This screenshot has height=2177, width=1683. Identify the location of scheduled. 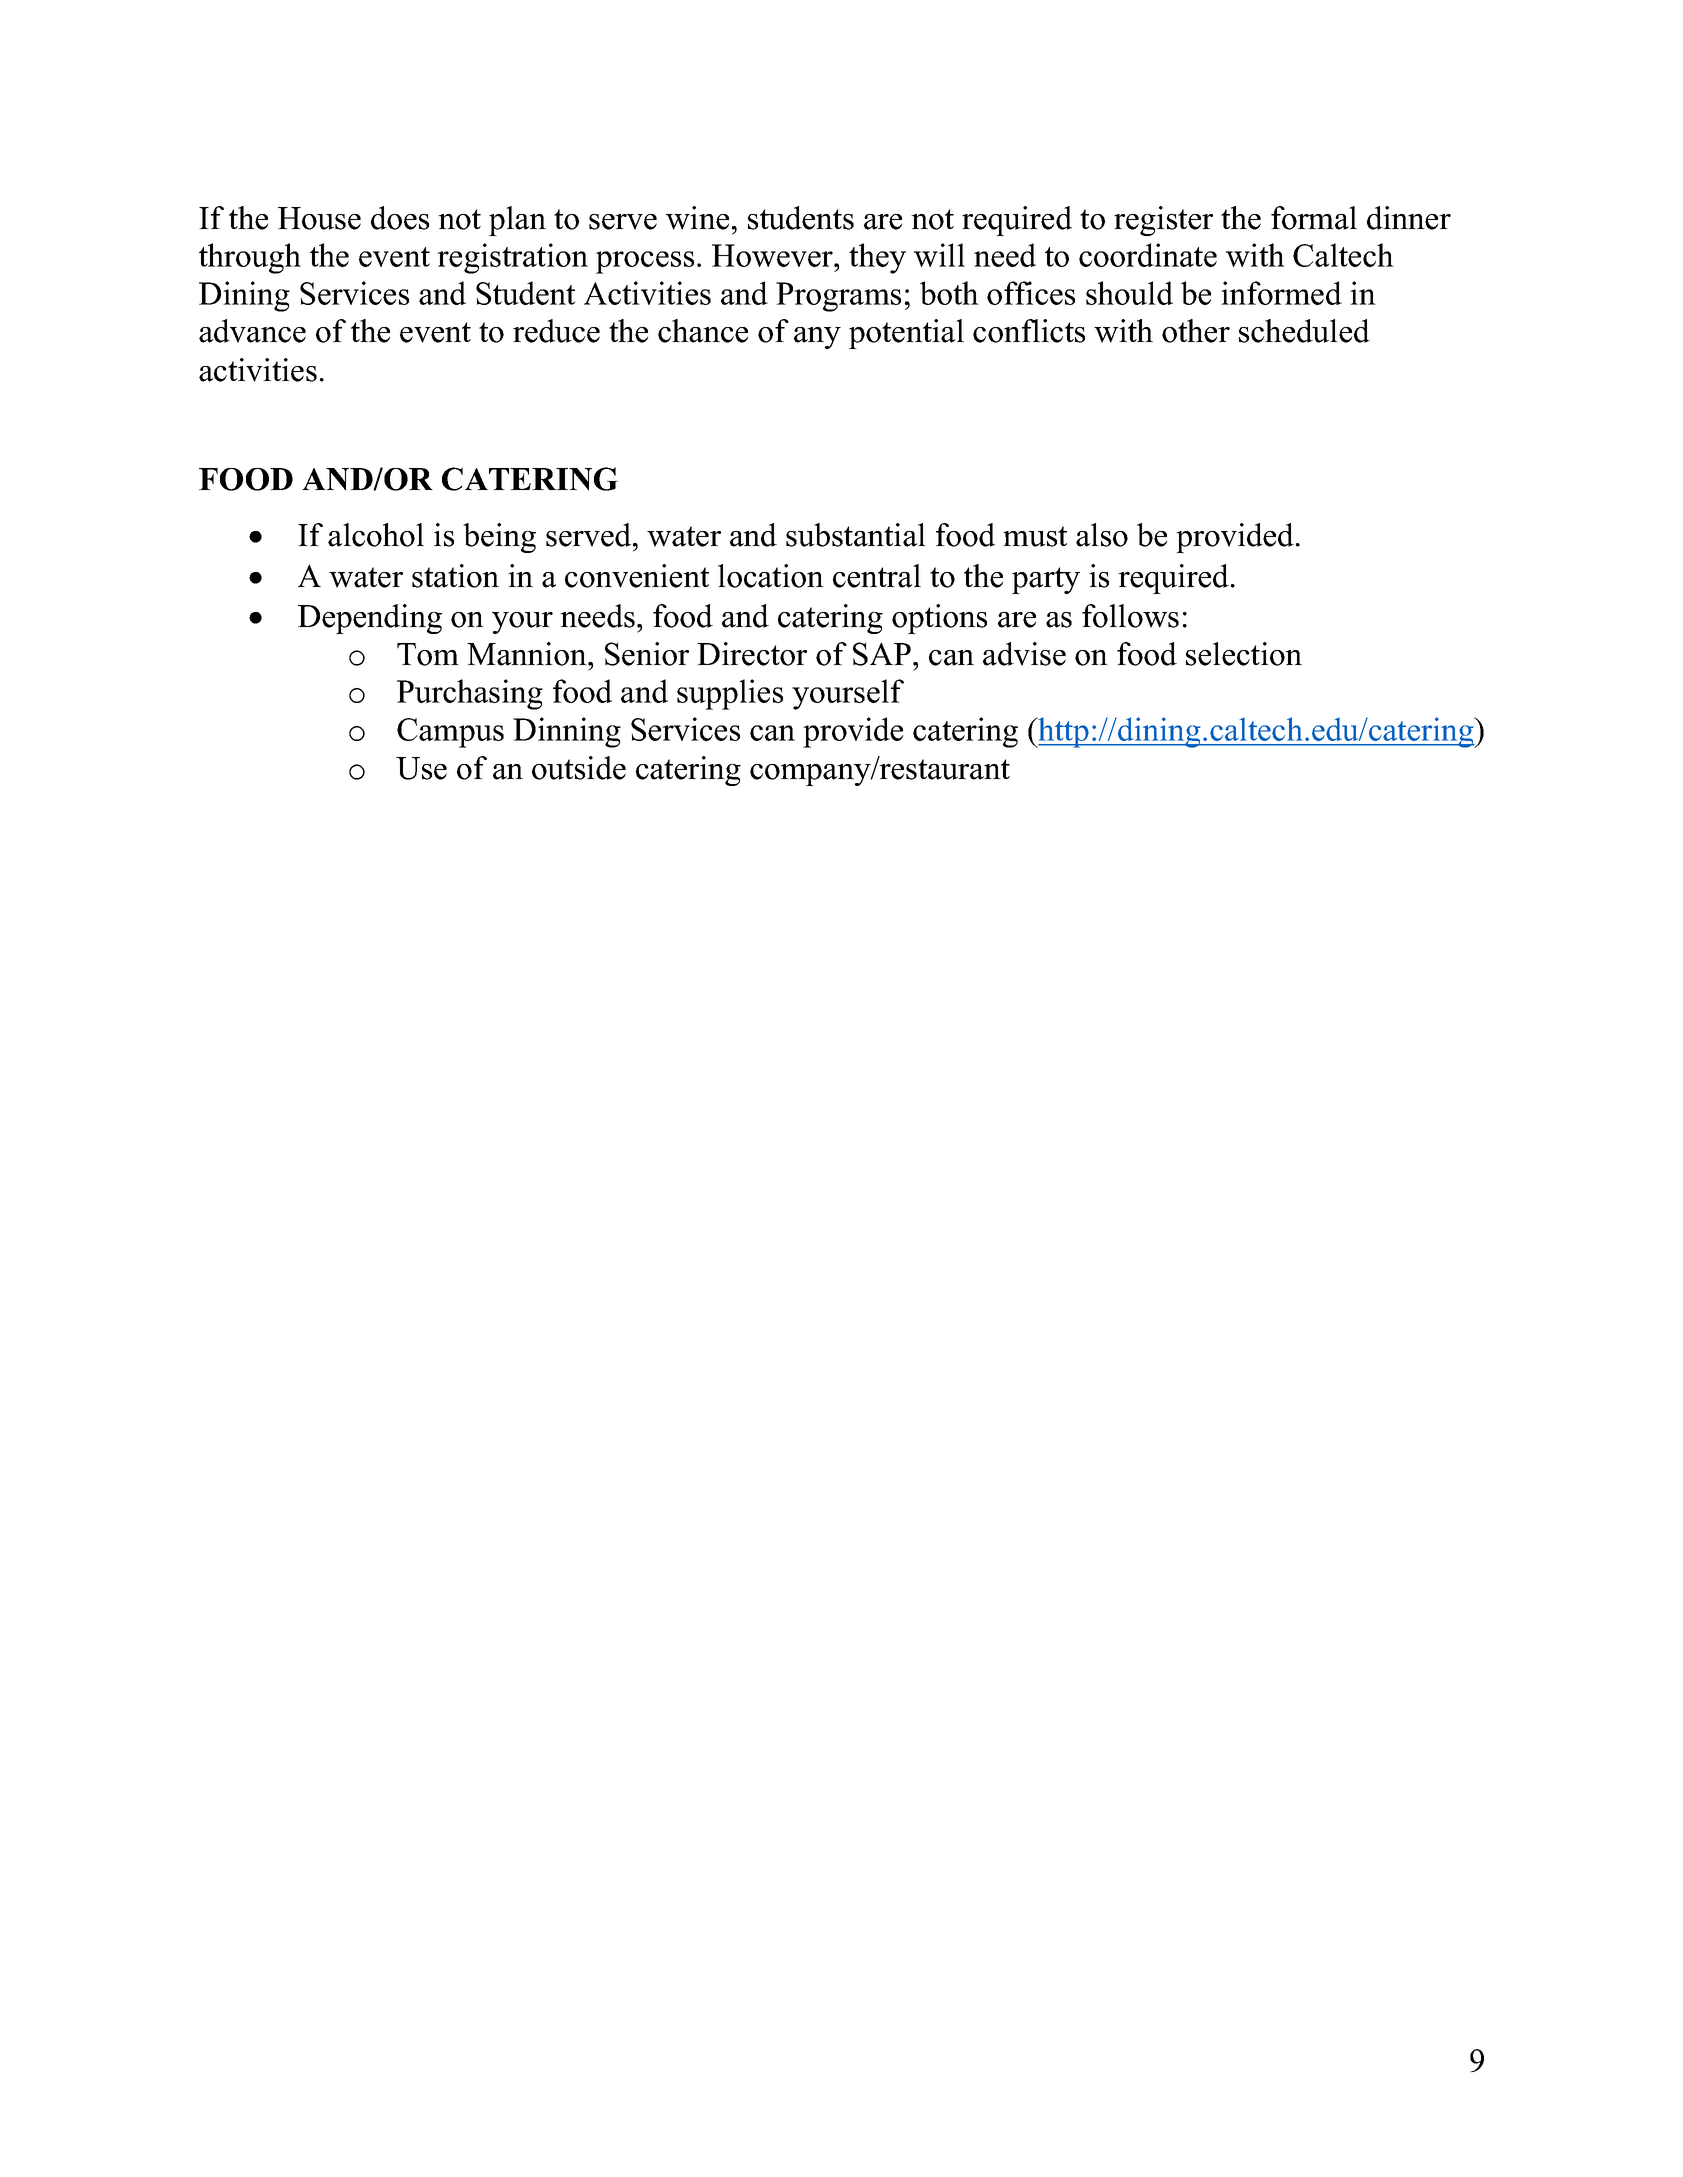
(1304, 331).
